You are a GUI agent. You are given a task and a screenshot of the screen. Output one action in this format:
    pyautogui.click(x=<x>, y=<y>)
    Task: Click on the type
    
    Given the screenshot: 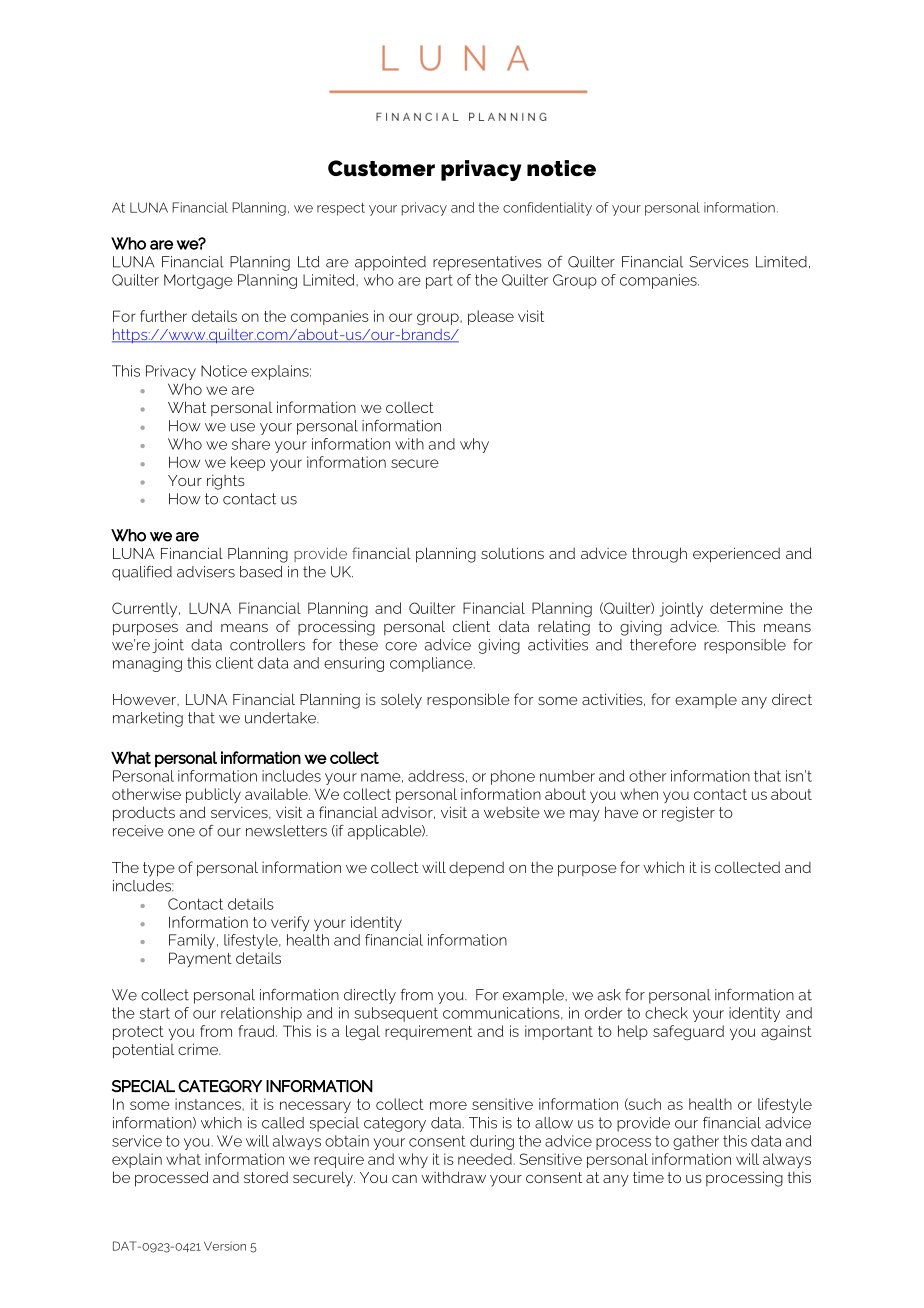 What is the action you would take?
    pyautogui.click(x=159, y=869)
